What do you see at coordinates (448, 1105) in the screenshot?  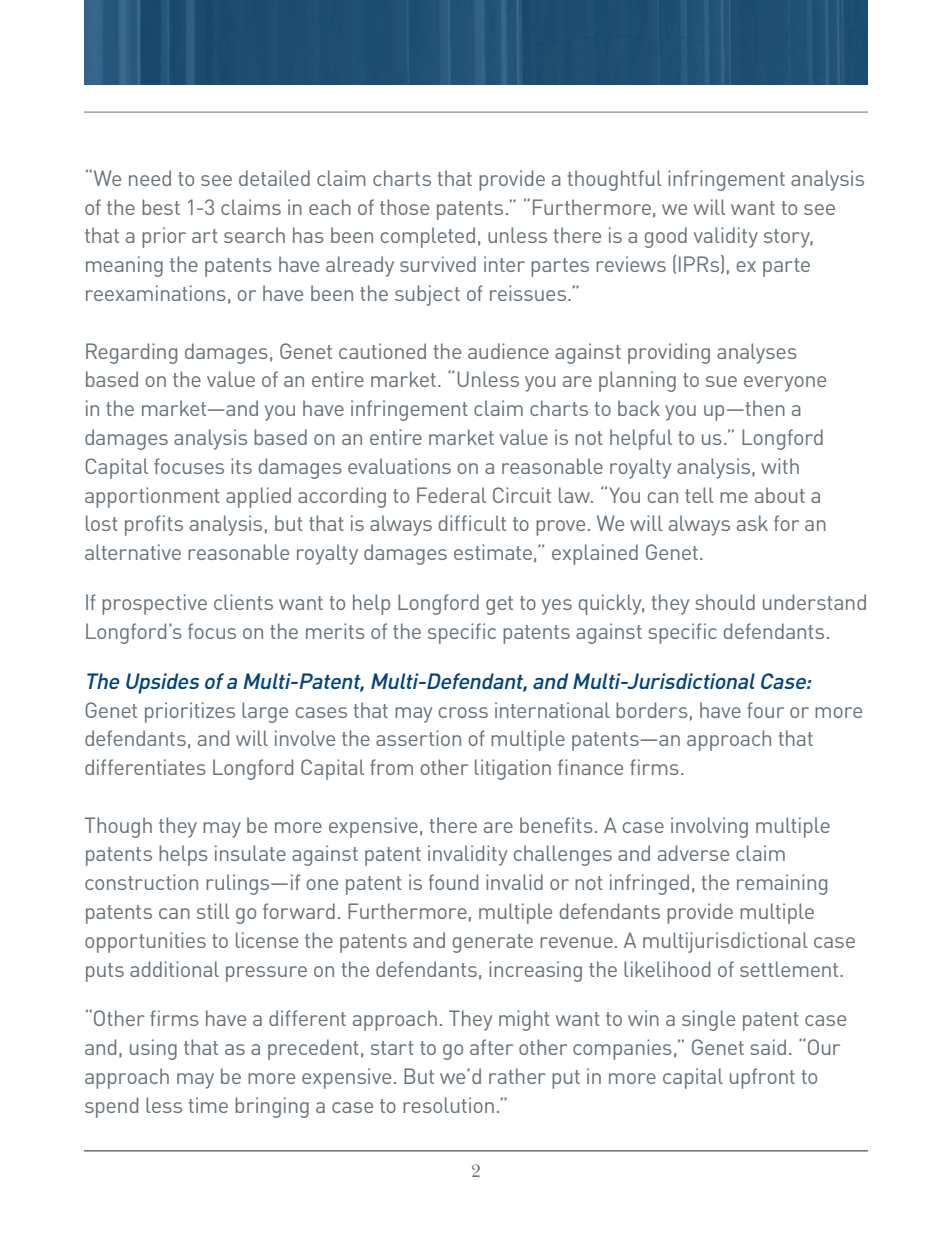 I see `resolution` at bounding box center [448, 1105].
